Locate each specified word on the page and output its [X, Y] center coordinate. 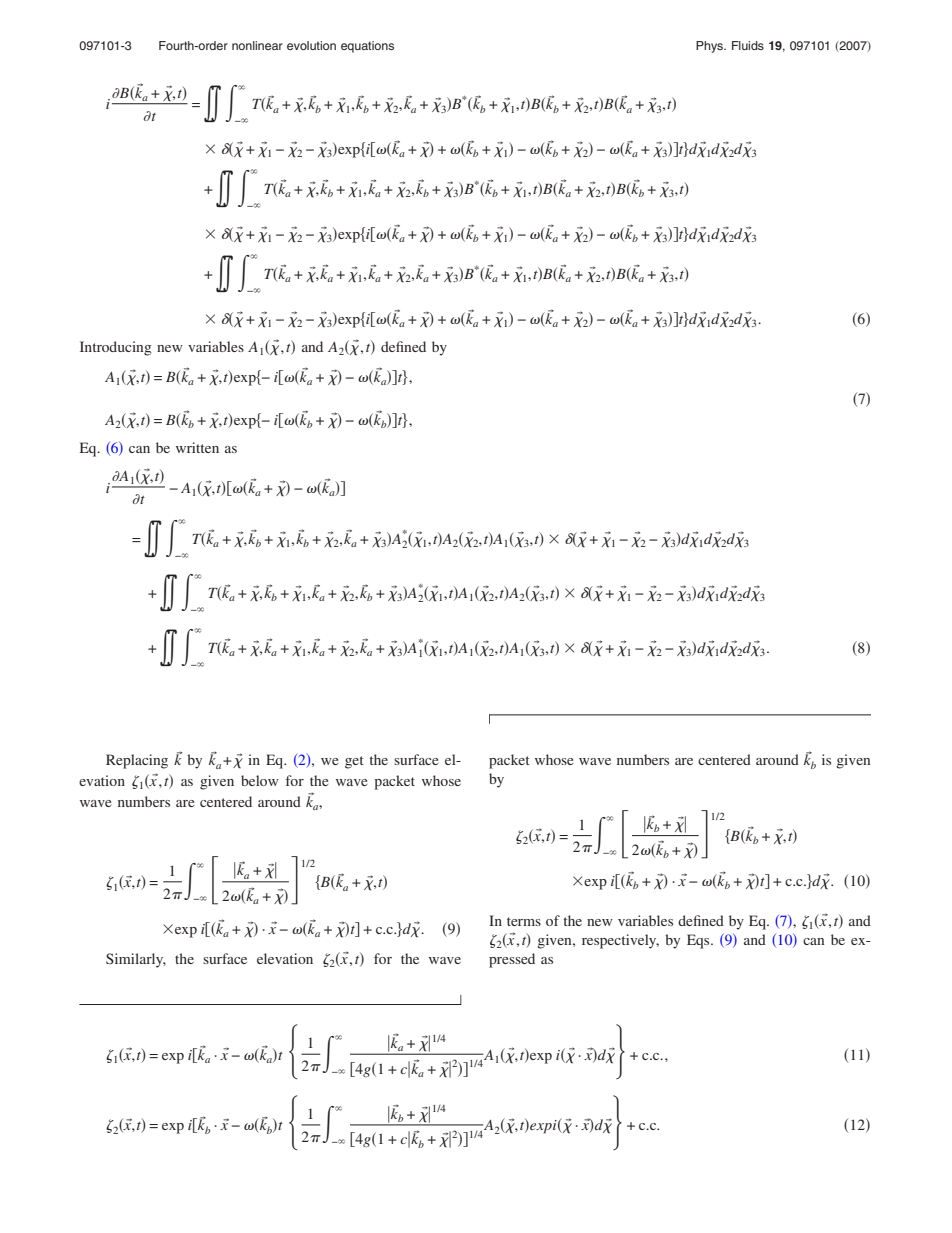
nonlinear [257, 45]
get [354, 762]
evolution [311, 45]
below [260, 780]
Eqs [699, 941]
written [197, 447]
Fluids [748, 45]
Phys [711, 47]
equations [367, 47]
